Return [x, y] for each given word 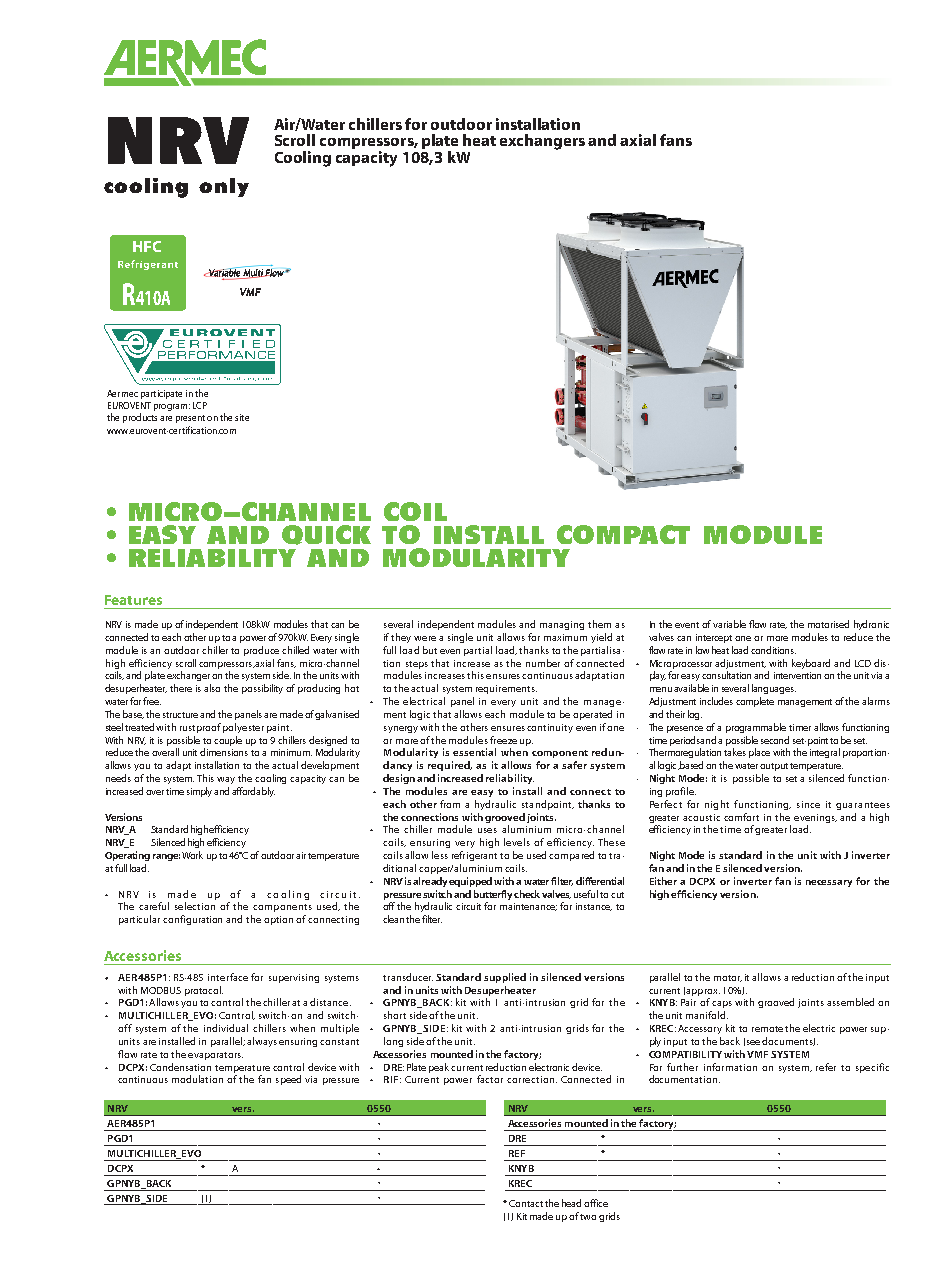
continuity [550, 728]
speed [288, 1080]
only [224, 187]
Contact [526, 1203]
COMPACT [623, 534]
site [242, 417]
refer [826, 1067]
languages [774, 689]
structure [180, 715]
